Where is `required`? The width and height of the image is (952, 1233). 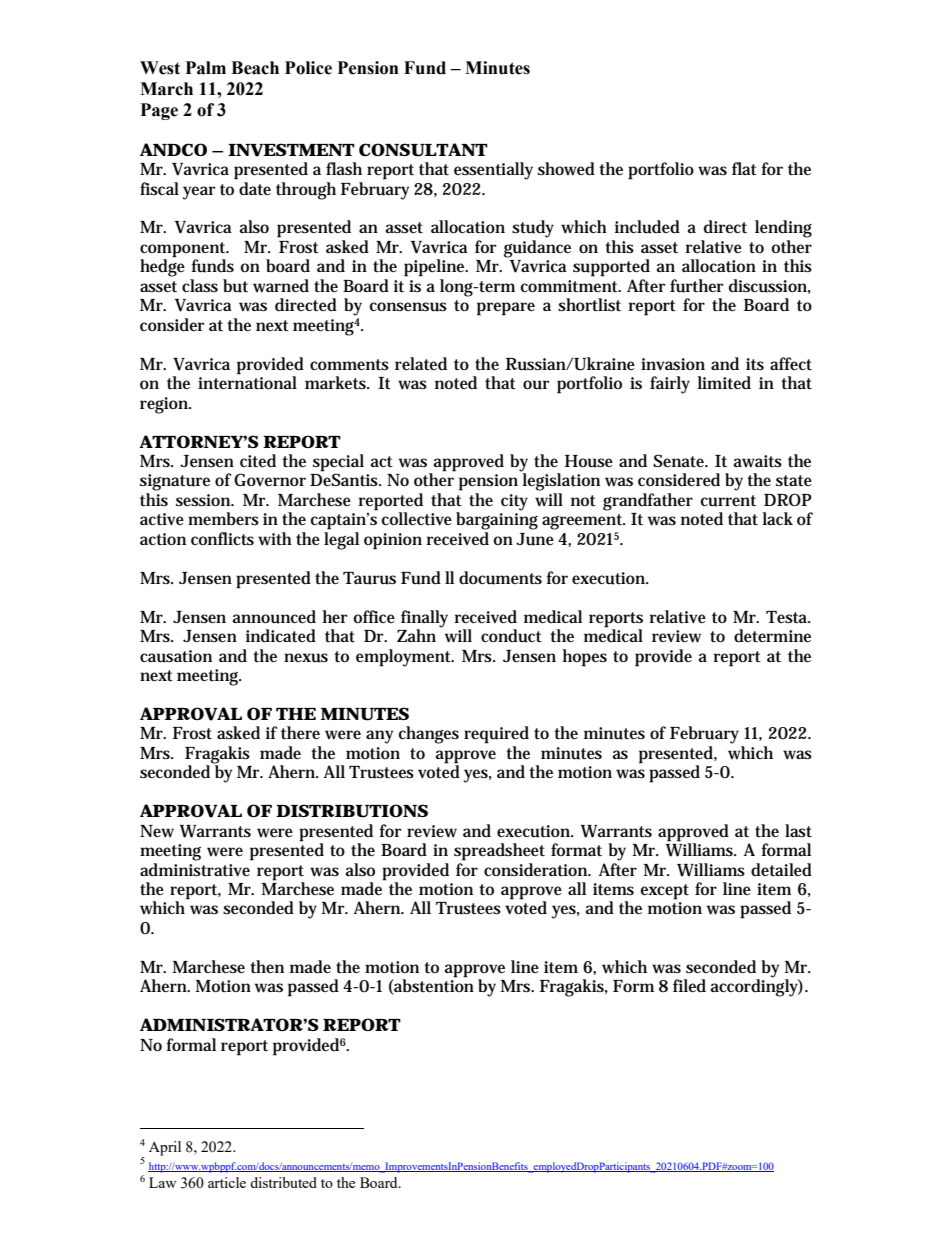
required is located at coordinates (496, 735).
